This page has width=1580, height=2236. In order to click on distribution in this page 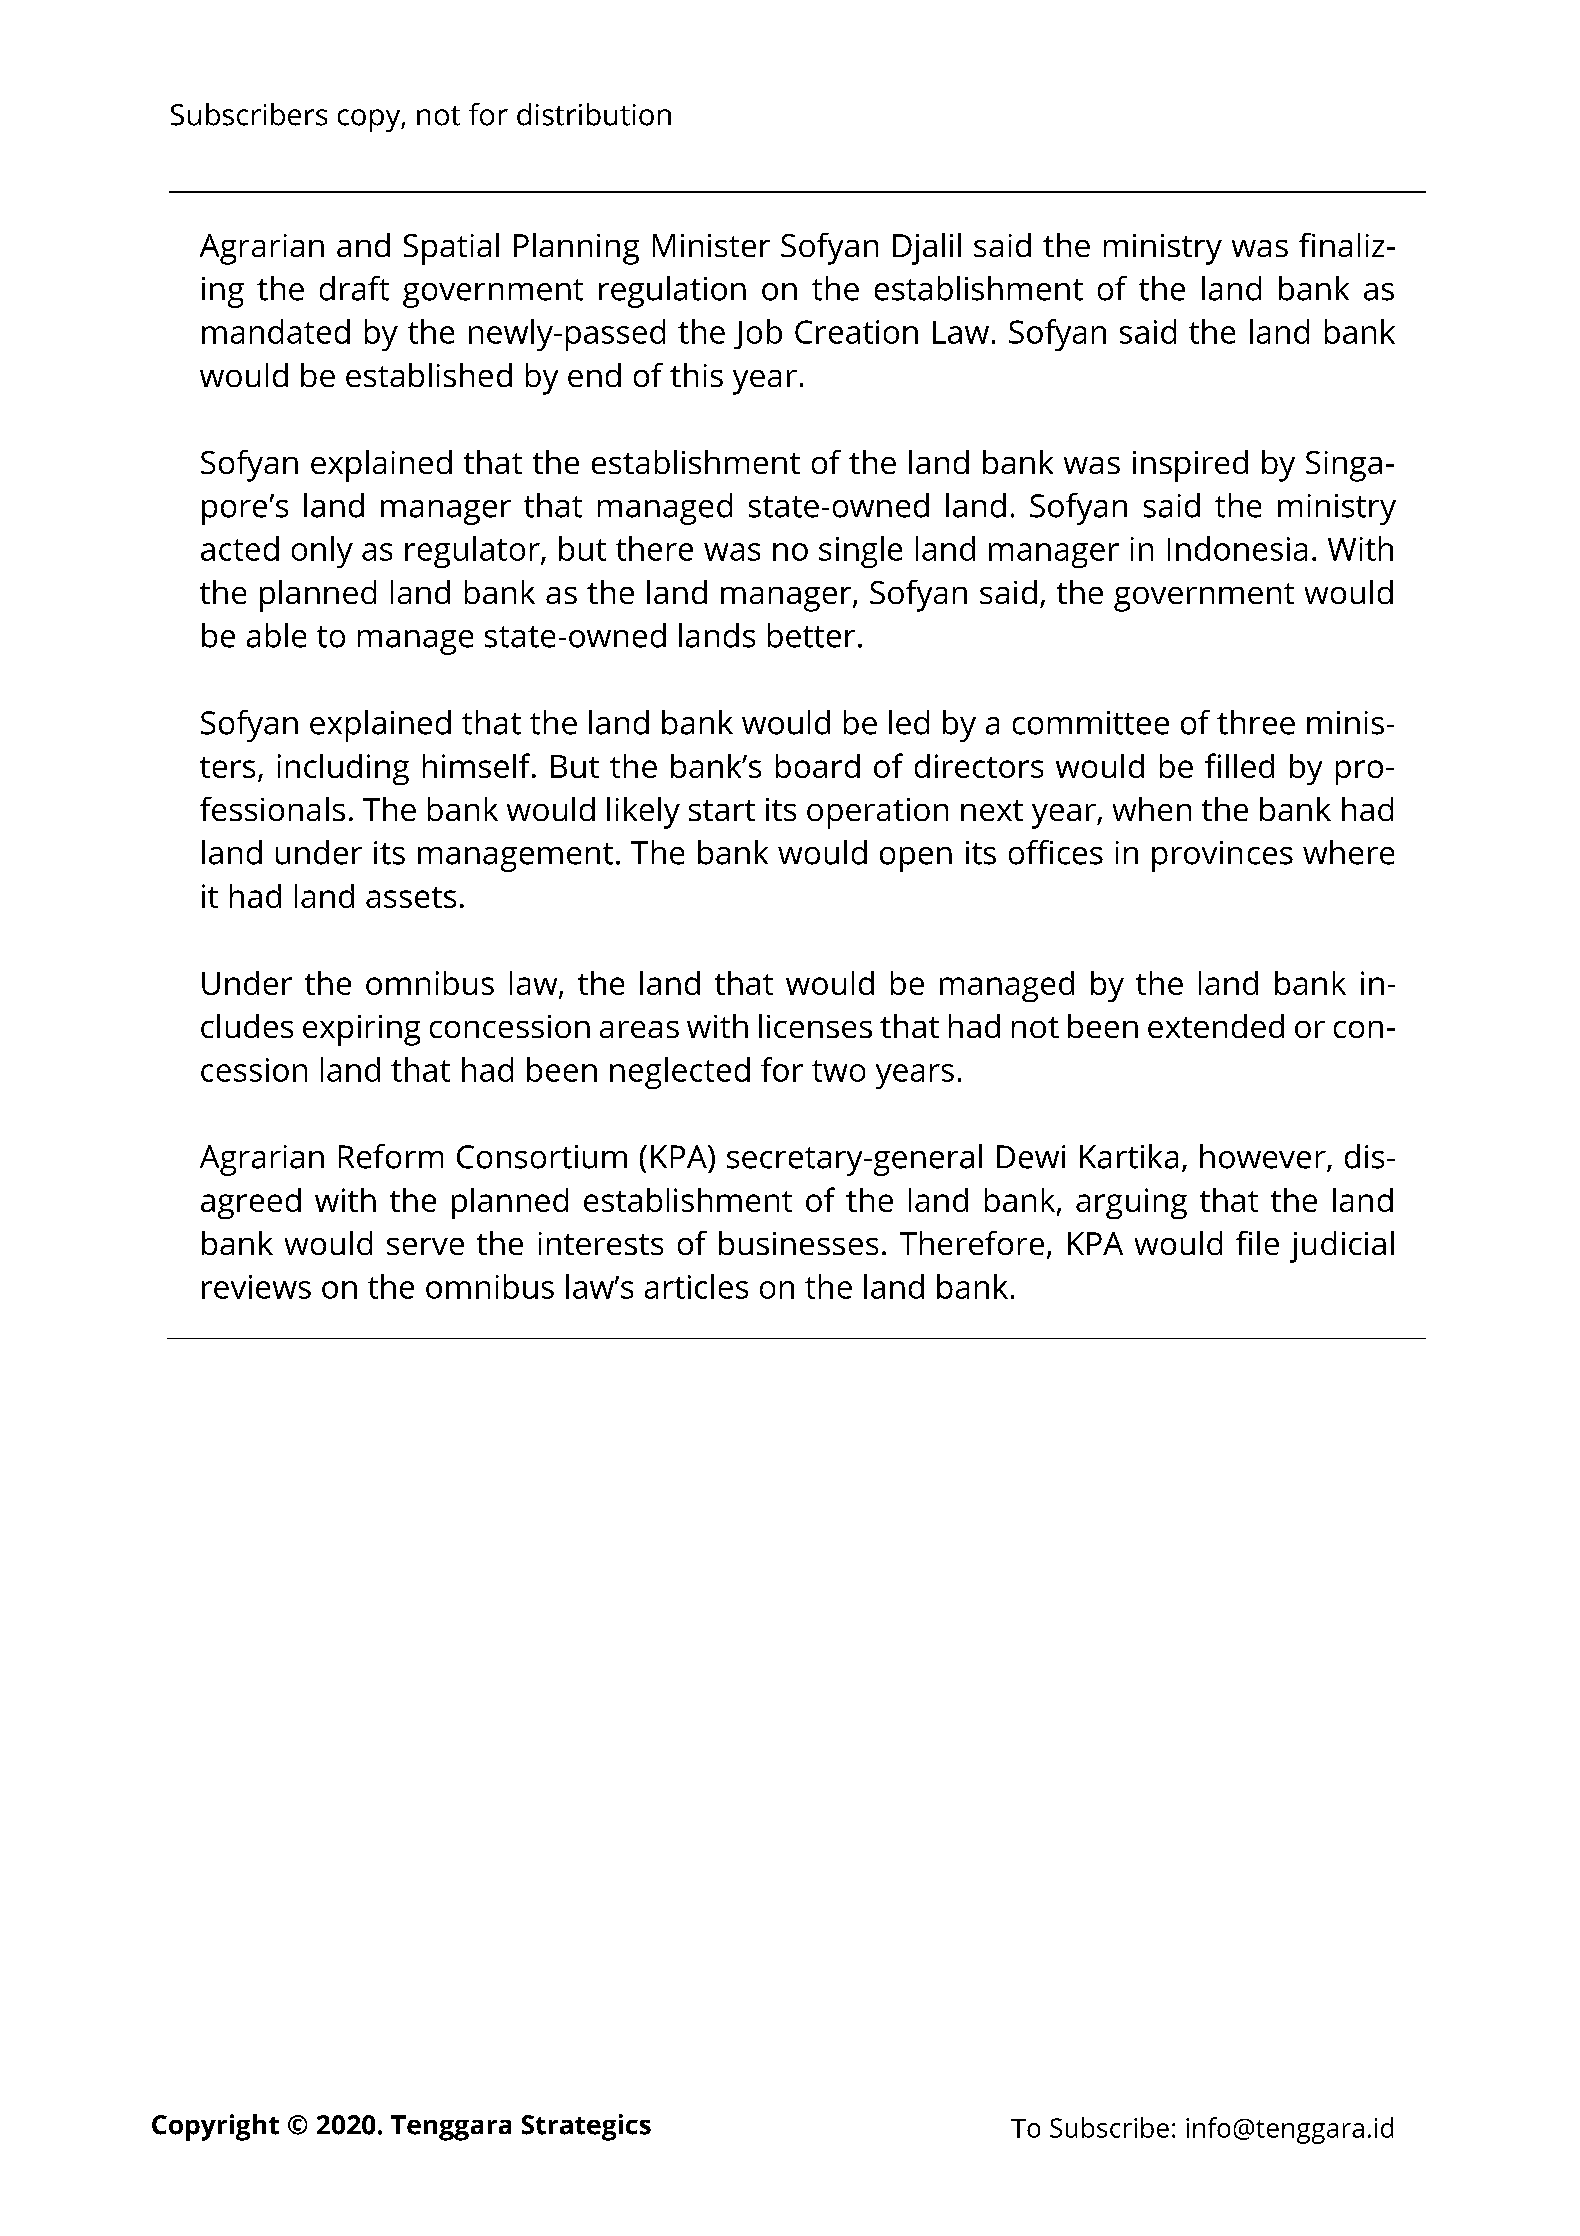, I will do `click(594, 114)`.
